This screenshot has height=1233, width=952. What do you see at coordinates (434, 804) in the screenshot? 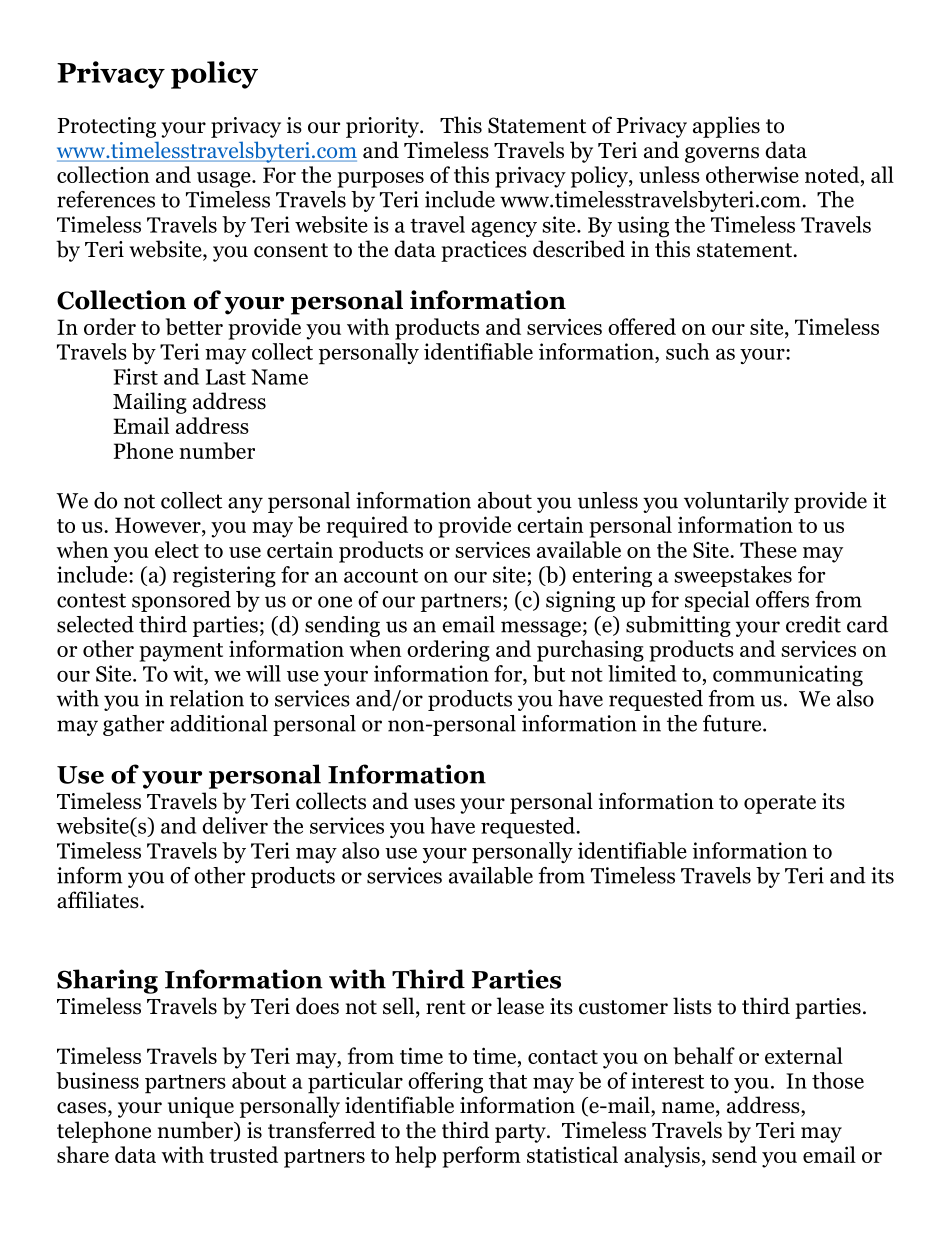
I see `uses` at bounding box center [434, 804].
